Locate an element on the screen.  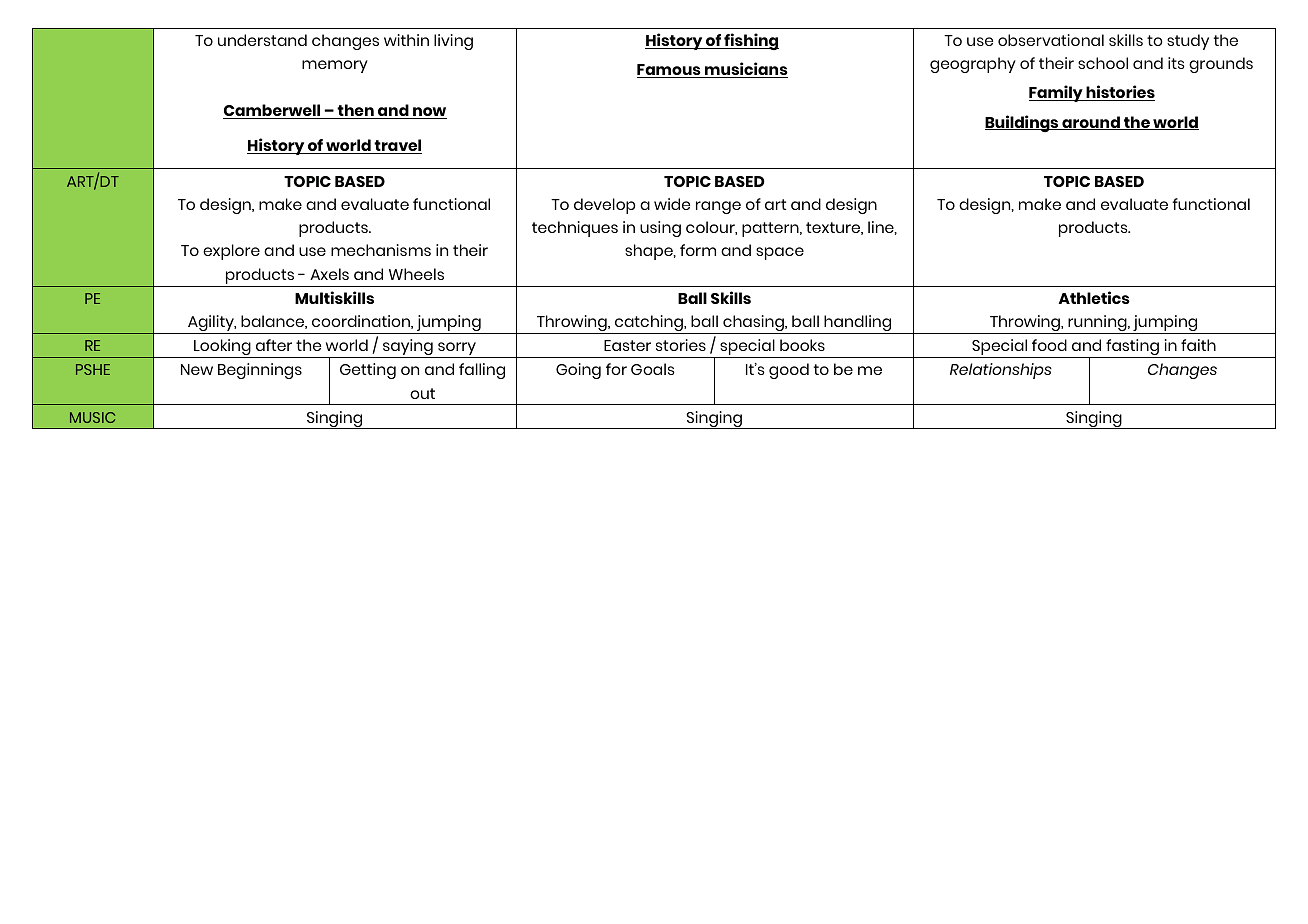
range is located at coordinates (718, 207).
